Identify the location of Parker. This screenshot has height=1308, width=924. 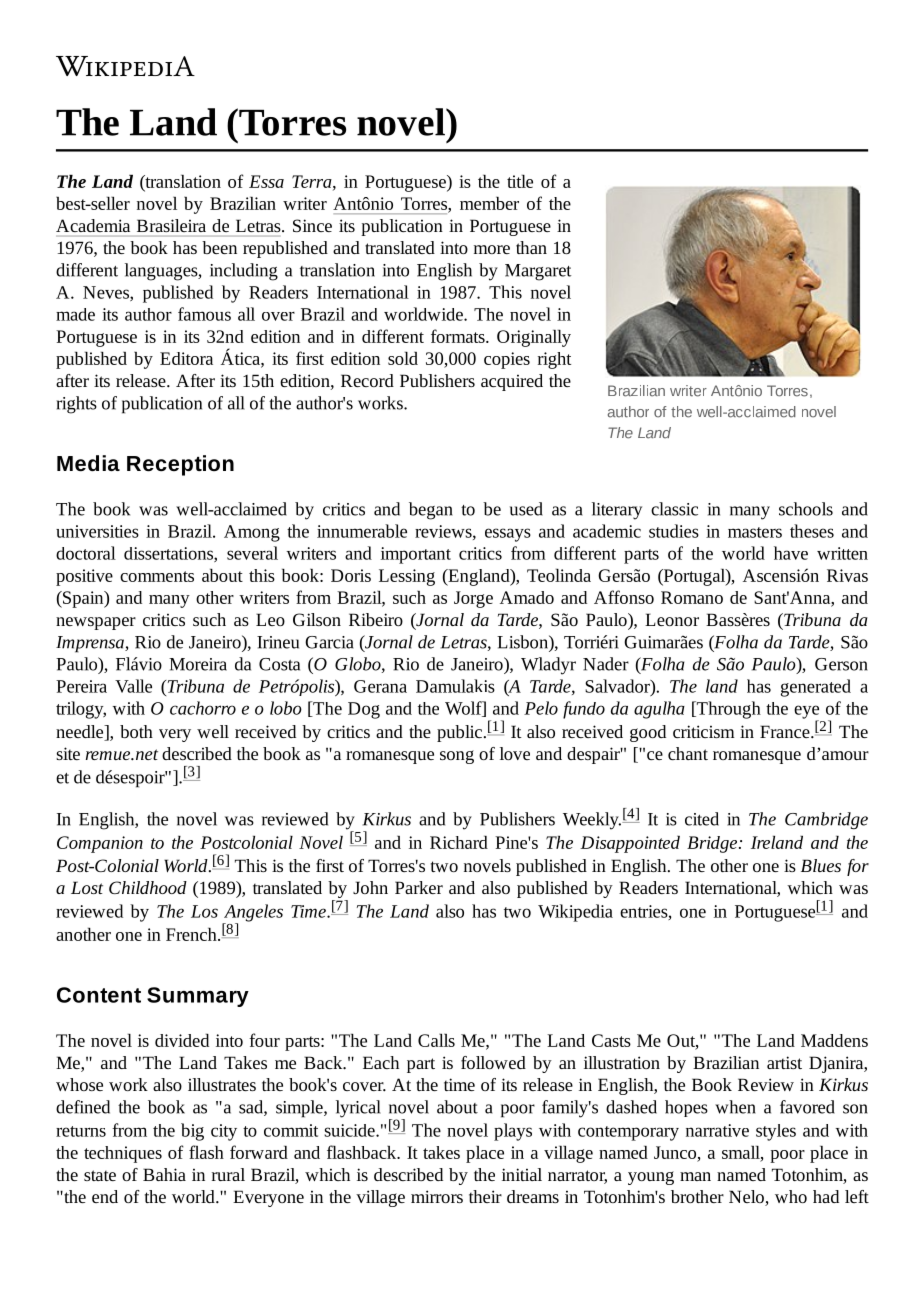
(419, 887).
